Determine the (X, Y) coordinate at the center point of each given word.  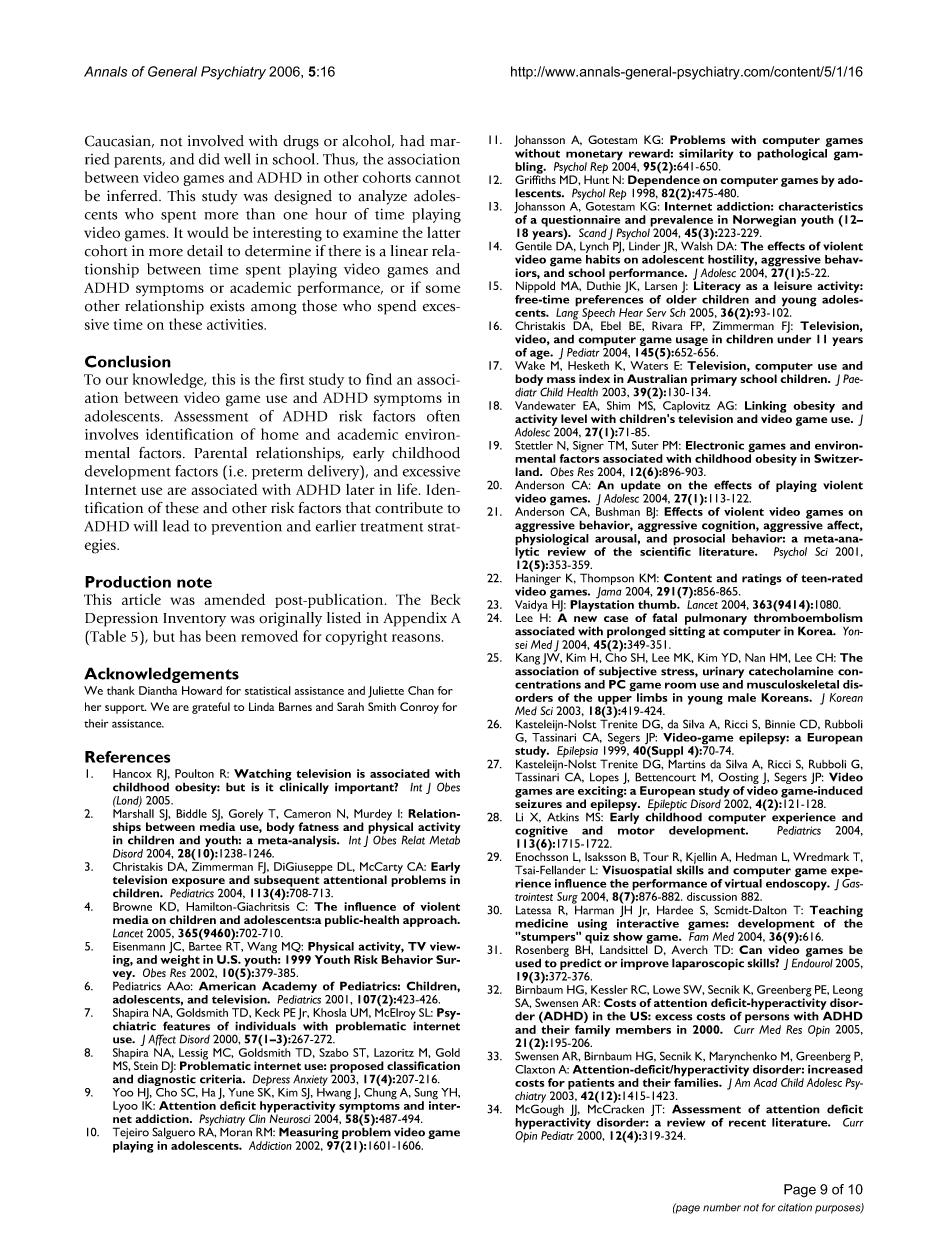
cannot (438, 178)
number (722, 1207)
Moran (236, 1131)
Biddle (191, 813)
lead (176, 526)
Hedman (756, 856)
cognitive (541, 833)
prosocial (699, 539)
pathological (793, 153)
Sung (426, 1095)
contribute (409, 508)
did (209, 159)
